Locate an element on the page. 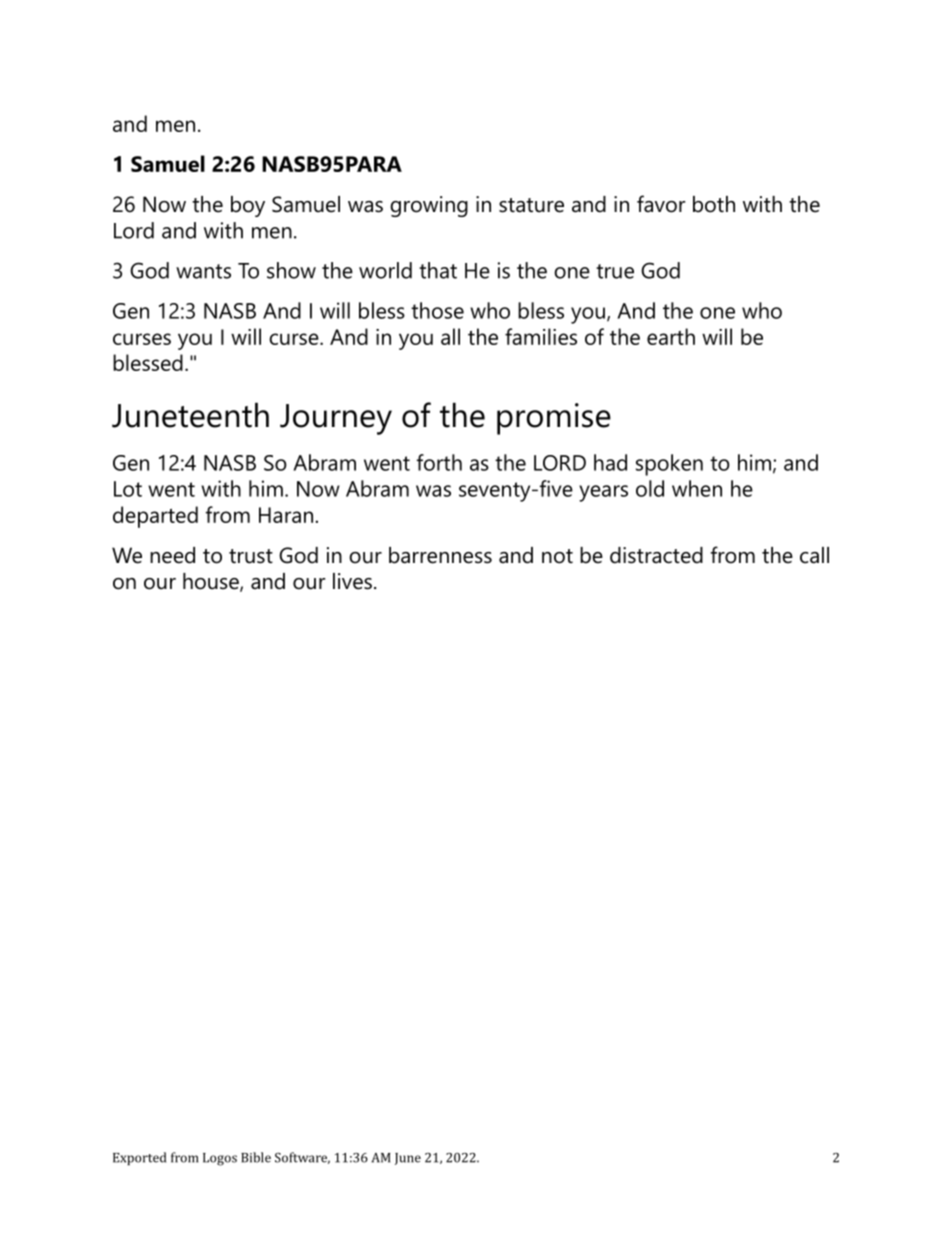  barrenness is located at coordinates (440, 555).
